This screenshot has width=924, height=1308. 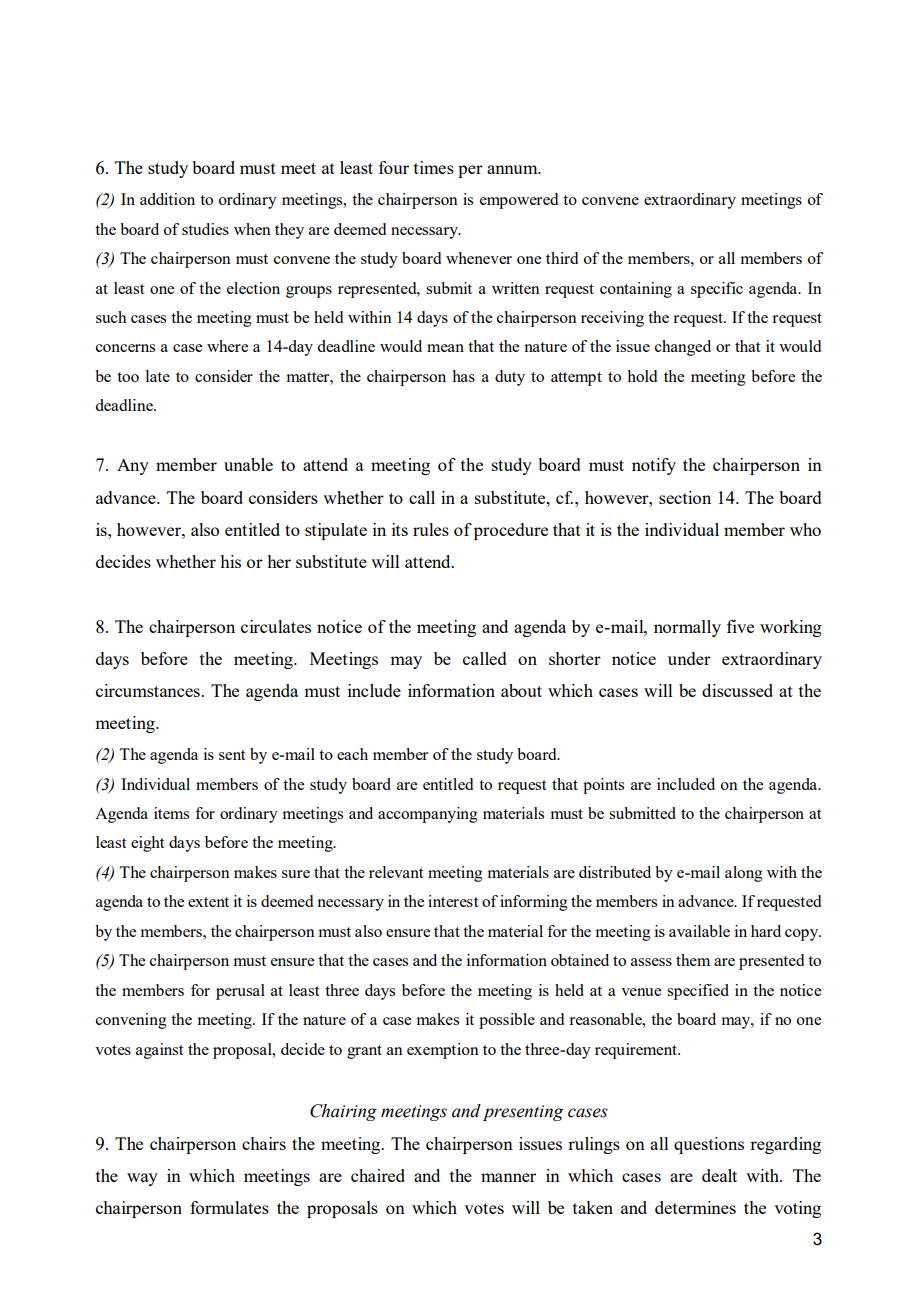 I want to click on extent, so click(x=208, y=902).
